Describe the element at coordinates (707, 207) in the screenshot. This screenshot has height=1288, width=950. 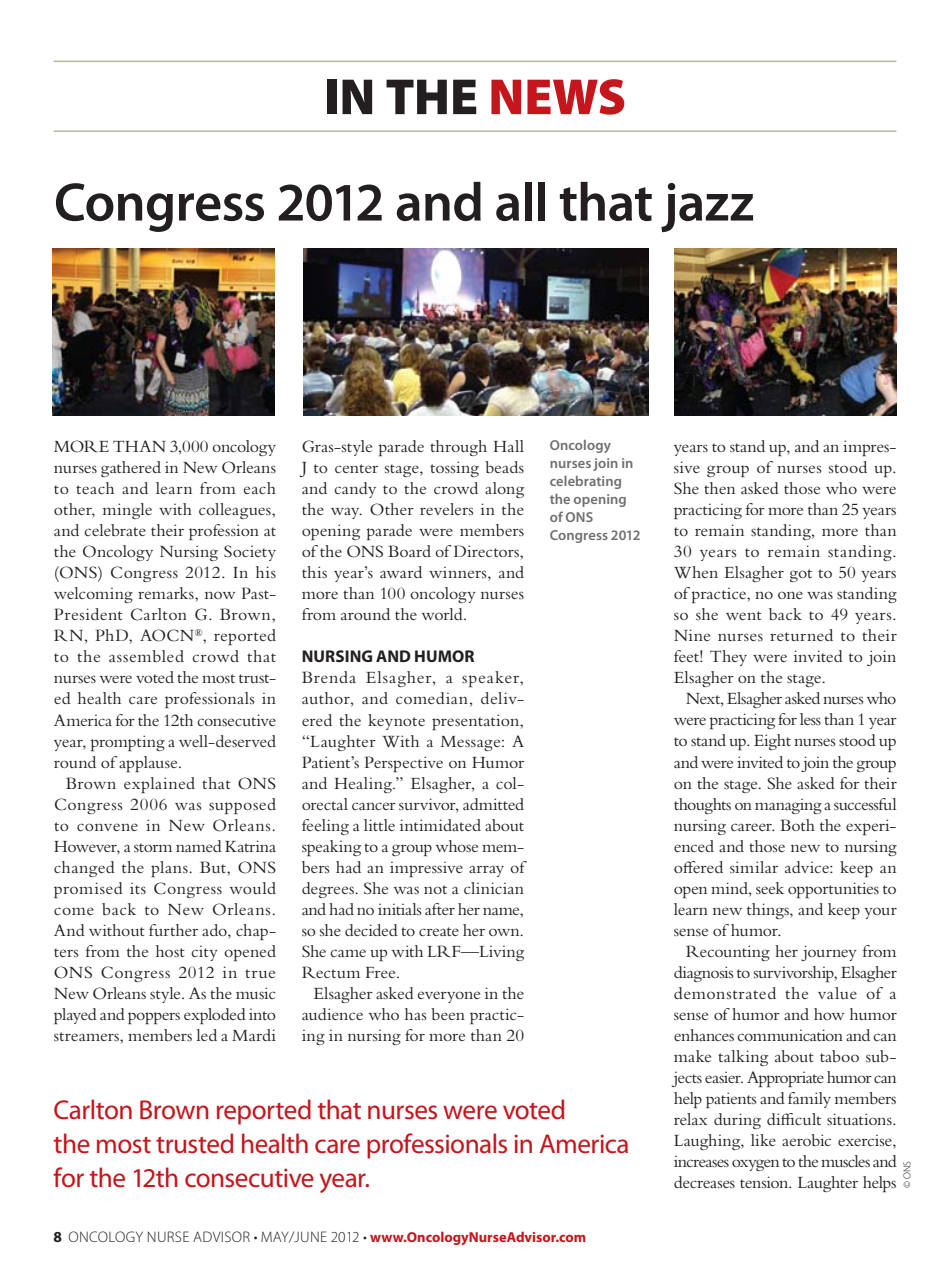
I see `jazz` at that location.
